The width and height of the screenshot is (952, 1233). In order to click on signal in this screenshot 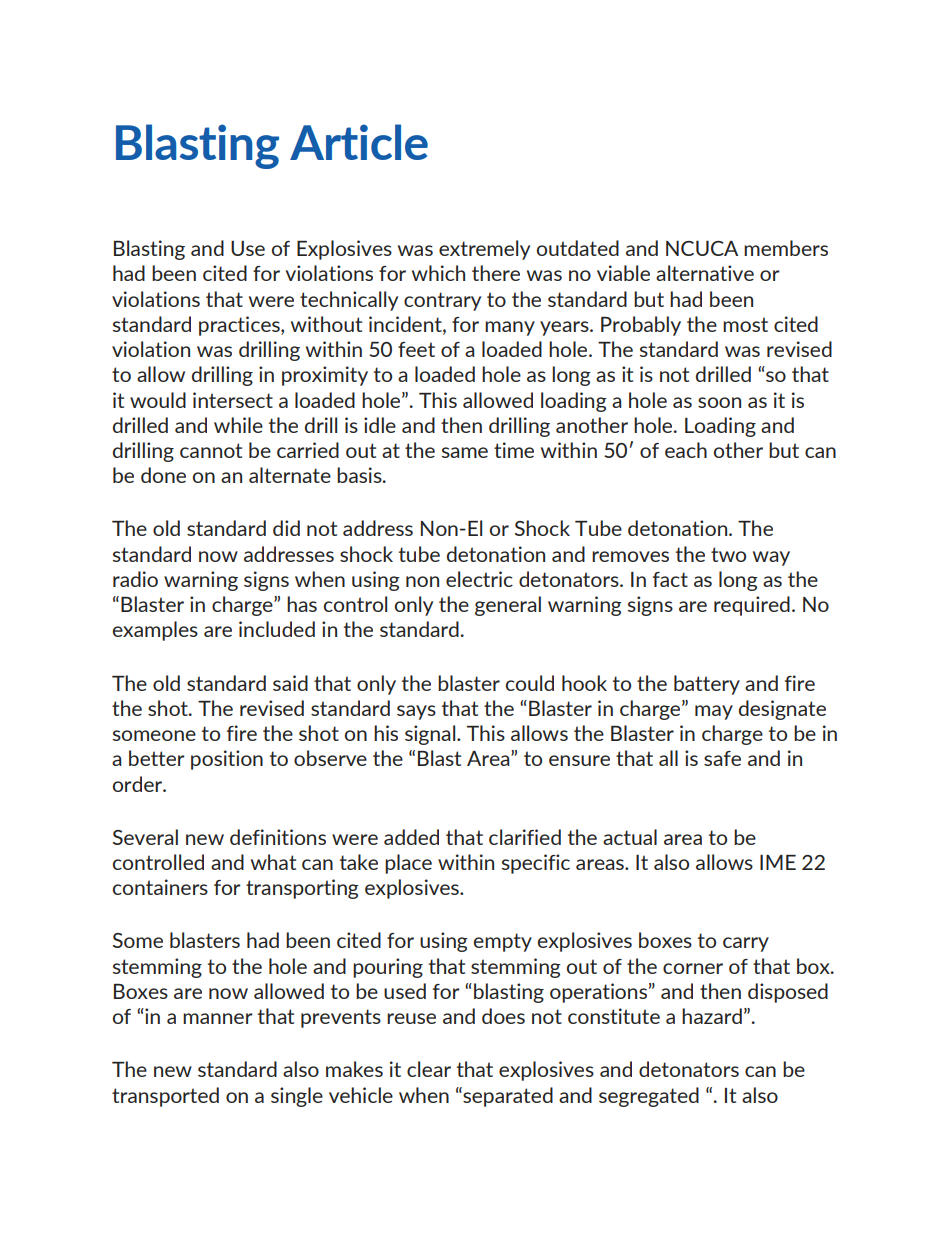, I will do `click(431, 735)`.
